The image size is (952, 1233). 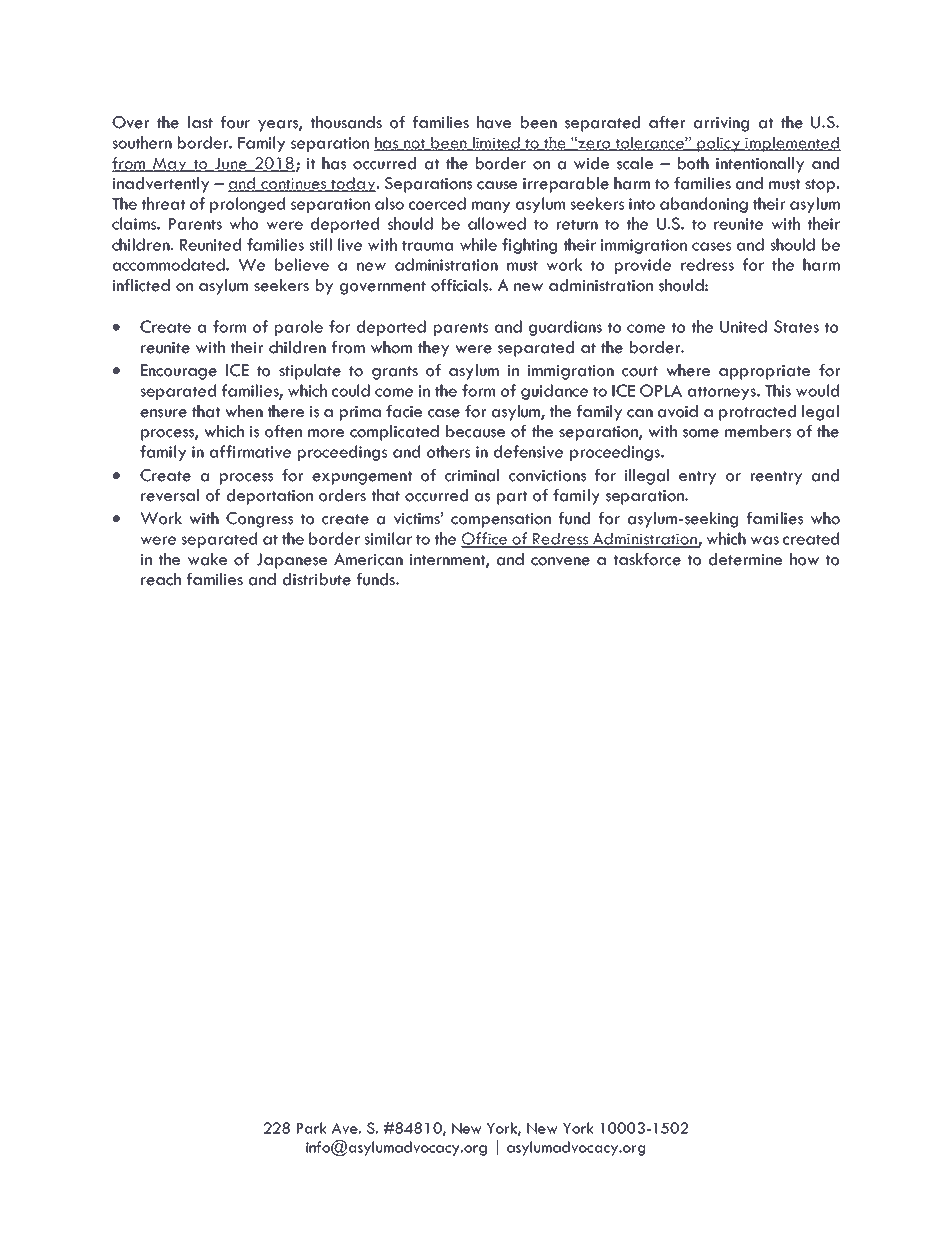 I want to click on determine, so click(x=745, y=559).
